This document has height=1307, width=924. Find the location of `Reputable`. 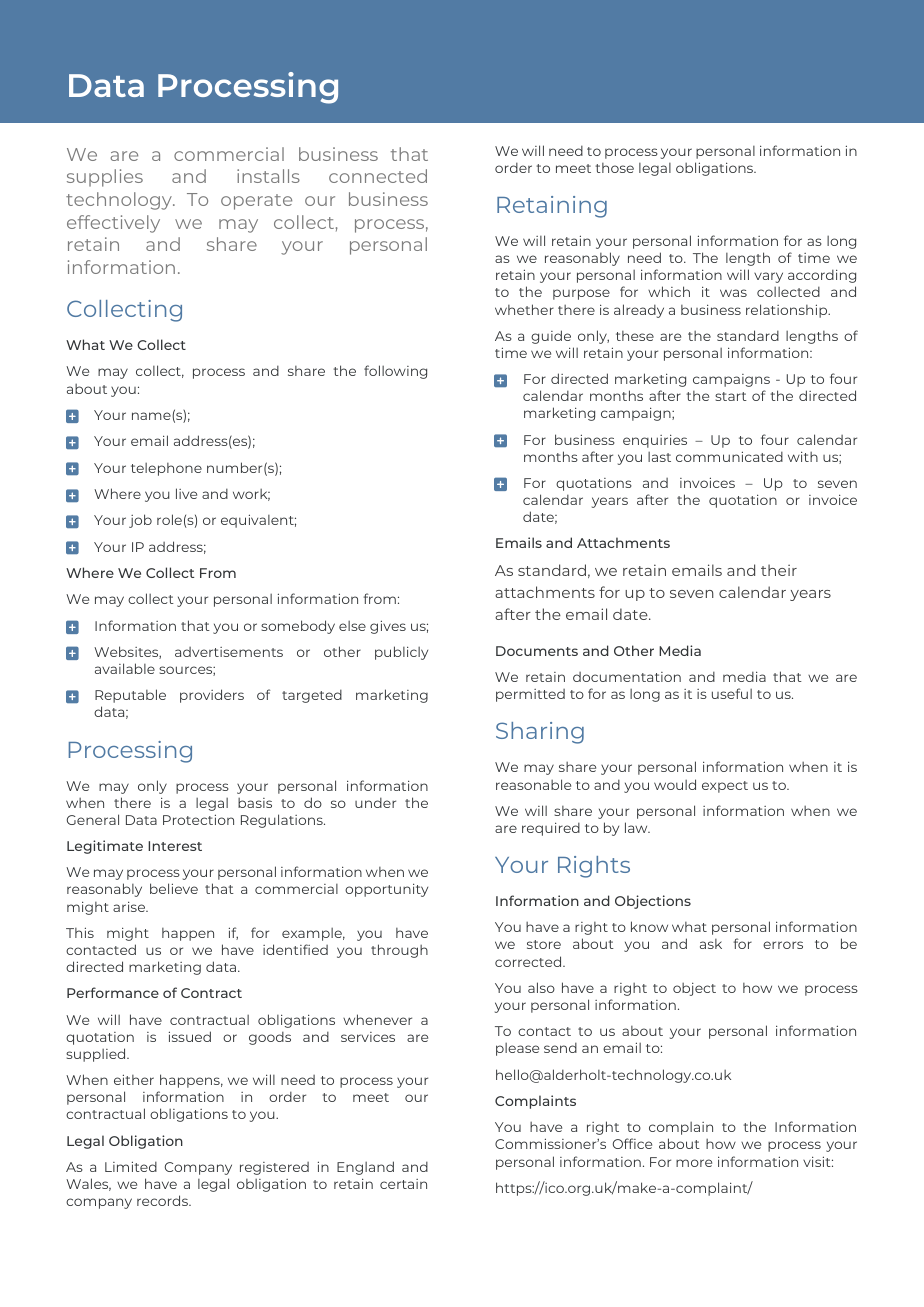

Reputable is located at coordinates (130, 696).
